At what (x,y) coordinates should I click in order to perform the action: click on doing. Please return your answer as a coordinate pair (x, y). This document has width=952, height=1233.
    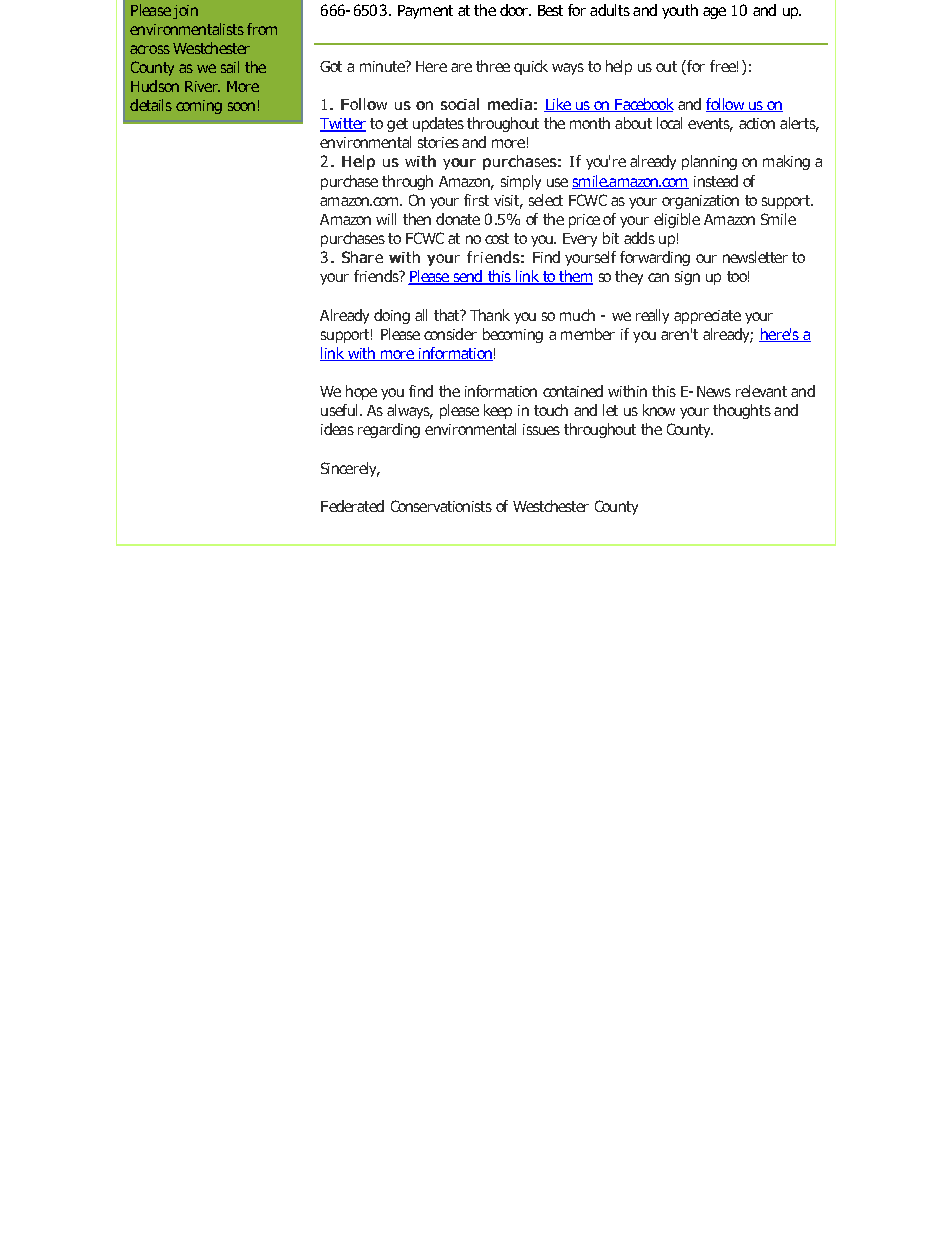
    Looking at the image, I should click on (392, 316).
